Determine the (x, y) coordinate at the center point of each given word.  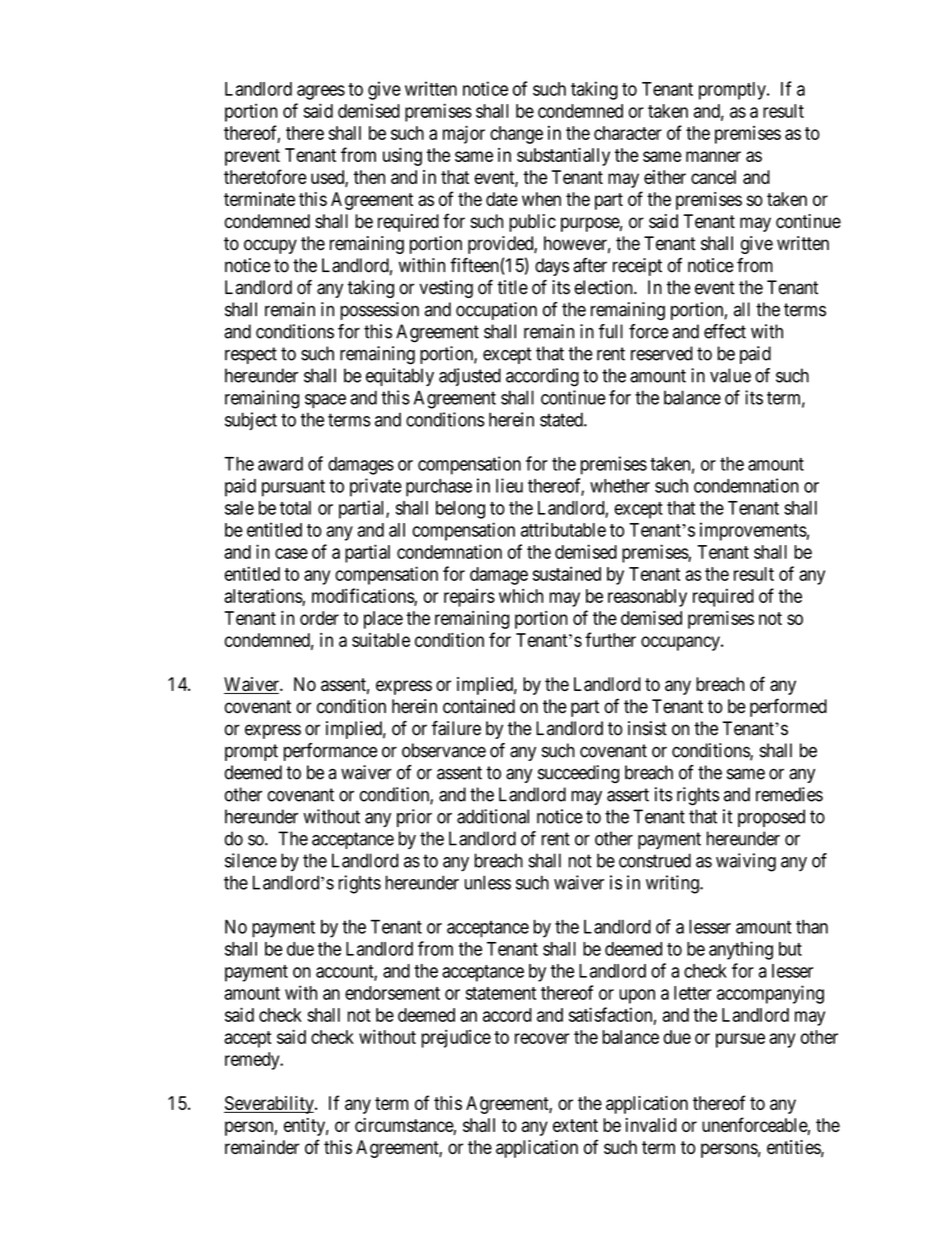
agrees (321, 92)
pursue (740, 1040)
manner (713, 156)
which (521, 595)
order (319, 618)
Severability (270, 1105)
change (516, 135)
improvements (753, 531)
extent (575, 1125)
